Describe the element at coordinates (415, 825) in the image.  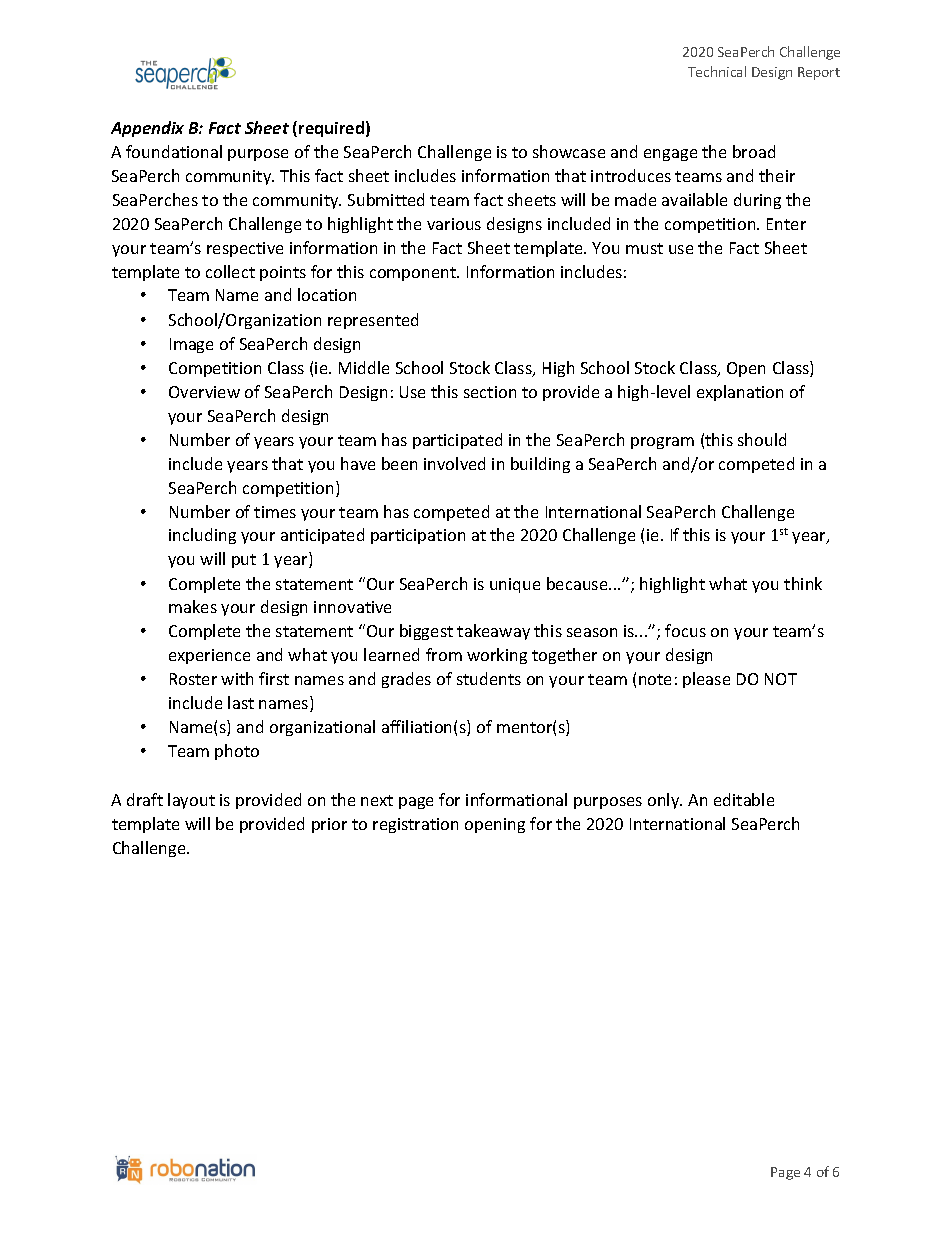
I see `registration` at that location.
